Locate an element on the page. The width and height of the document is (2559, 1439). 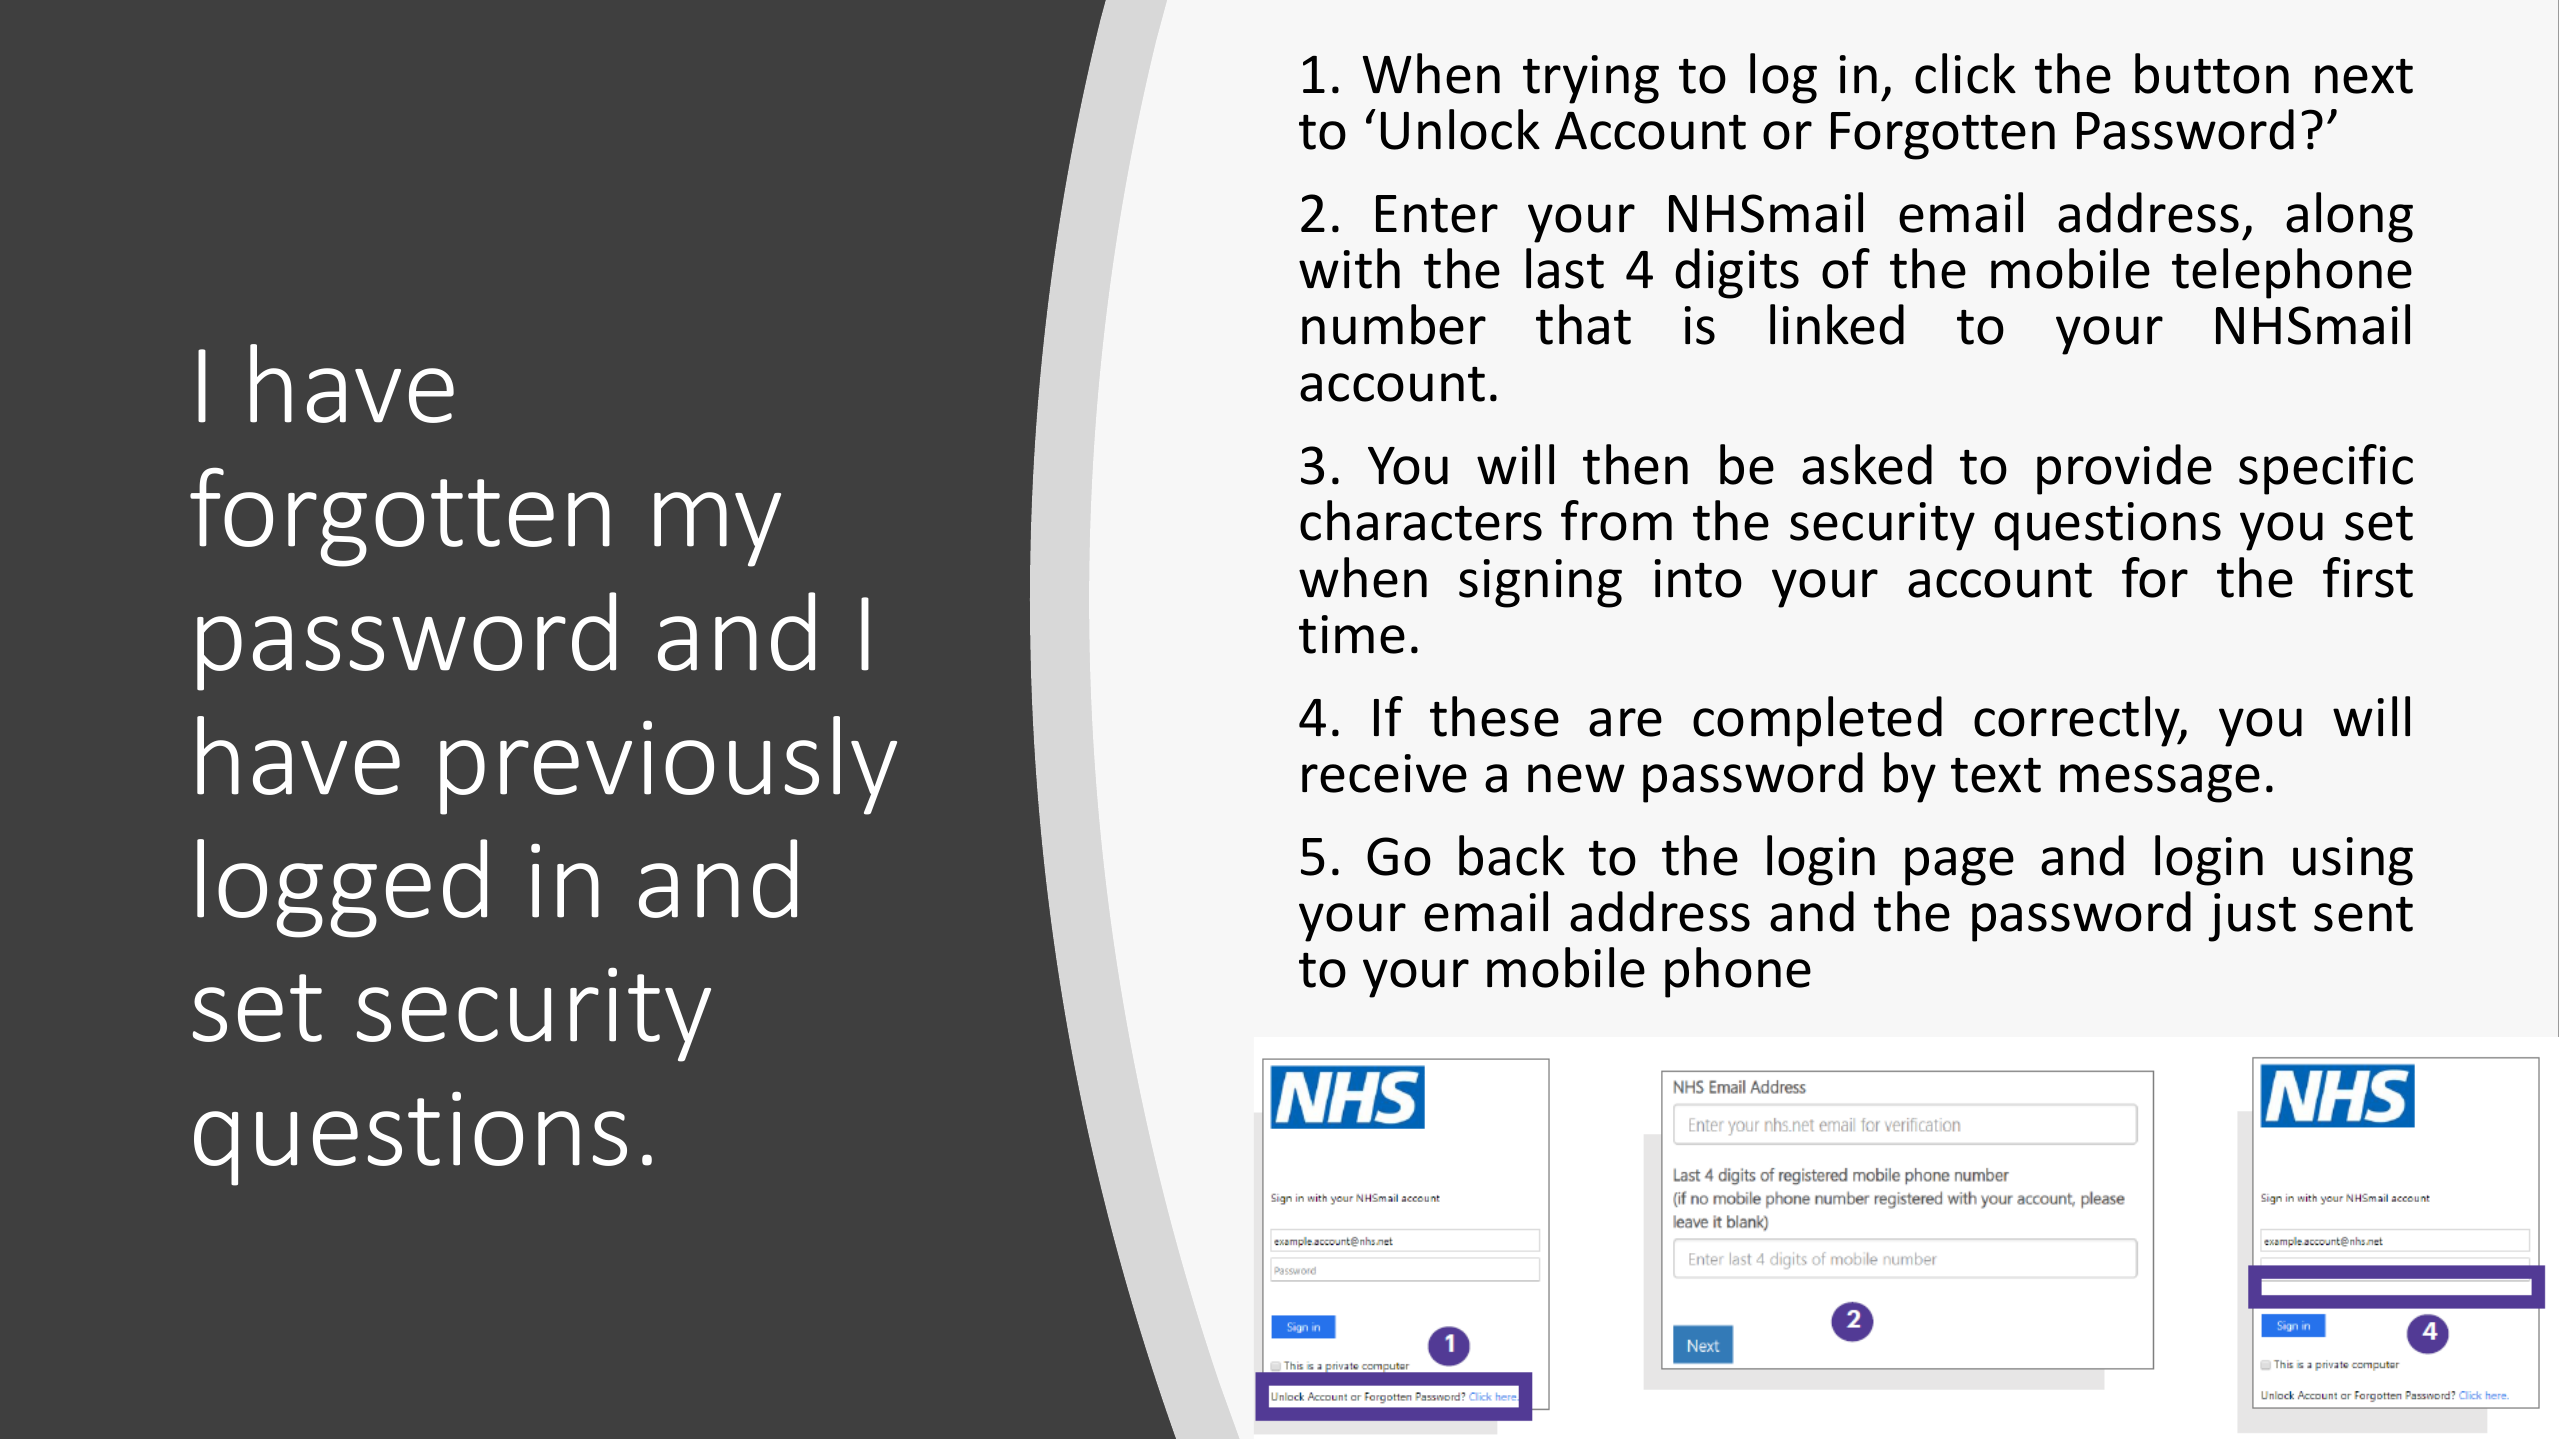
characters is located at coordinates (1421, 520).
